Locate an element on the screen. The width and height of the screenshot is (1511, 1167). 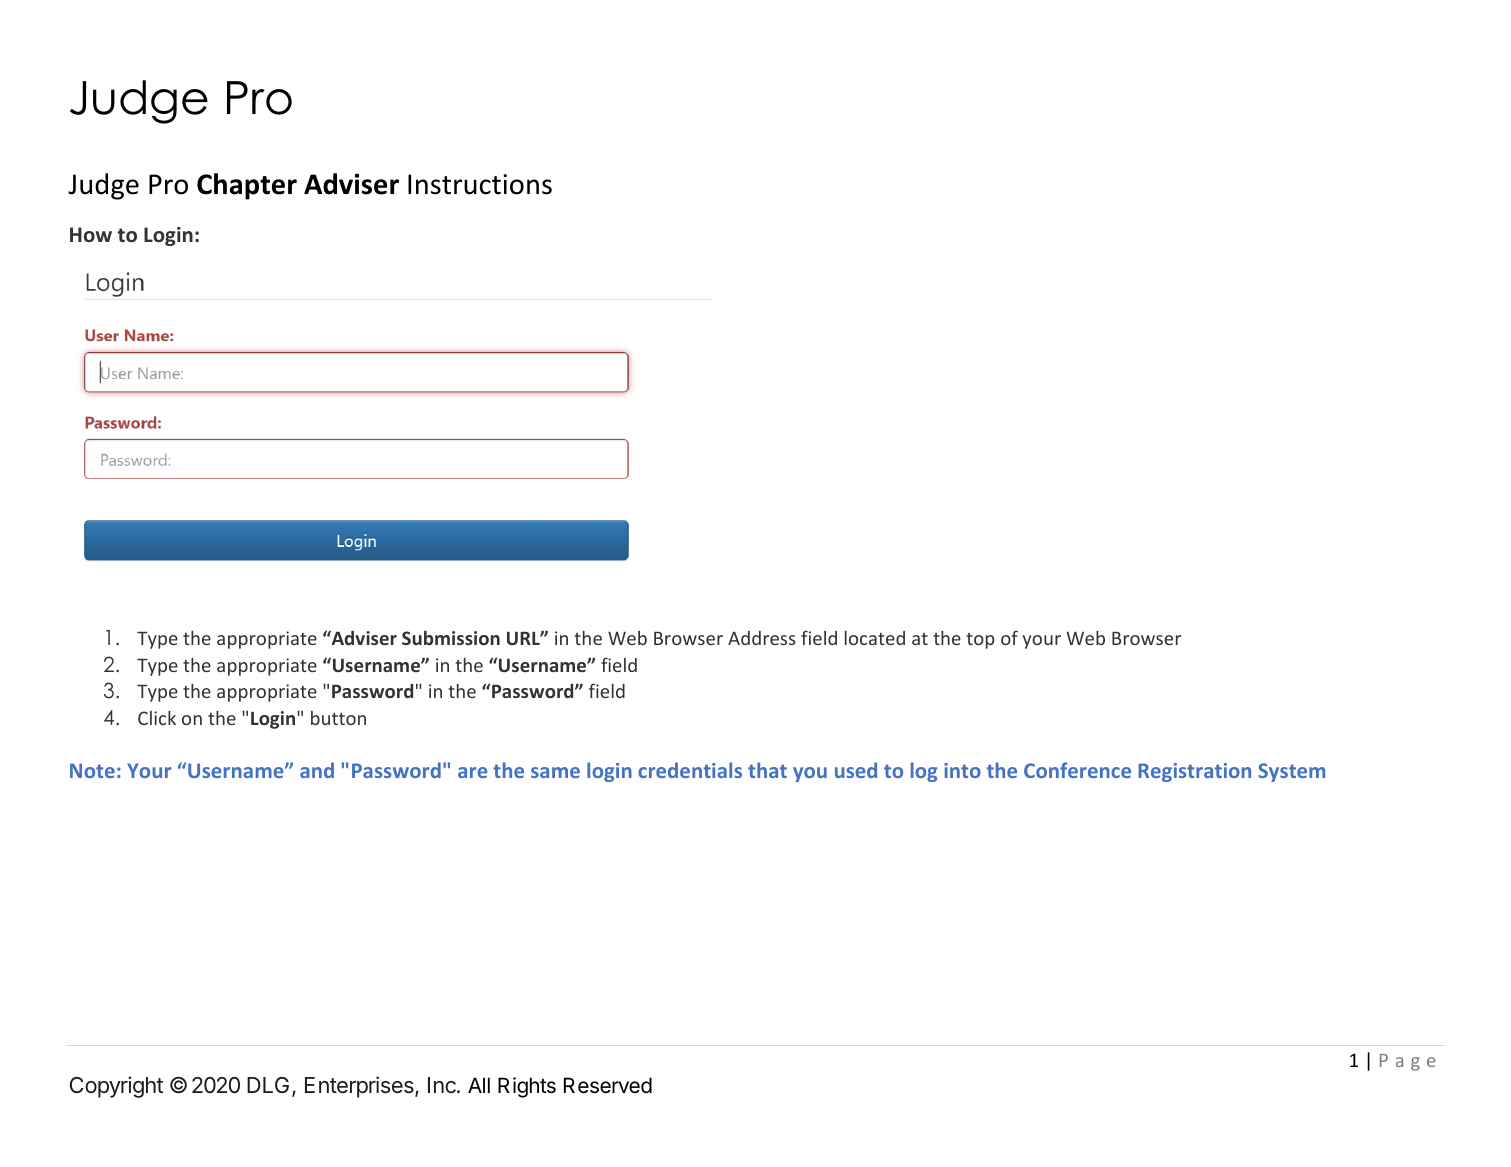
Reserved is located at coordinates (608, 1085).
